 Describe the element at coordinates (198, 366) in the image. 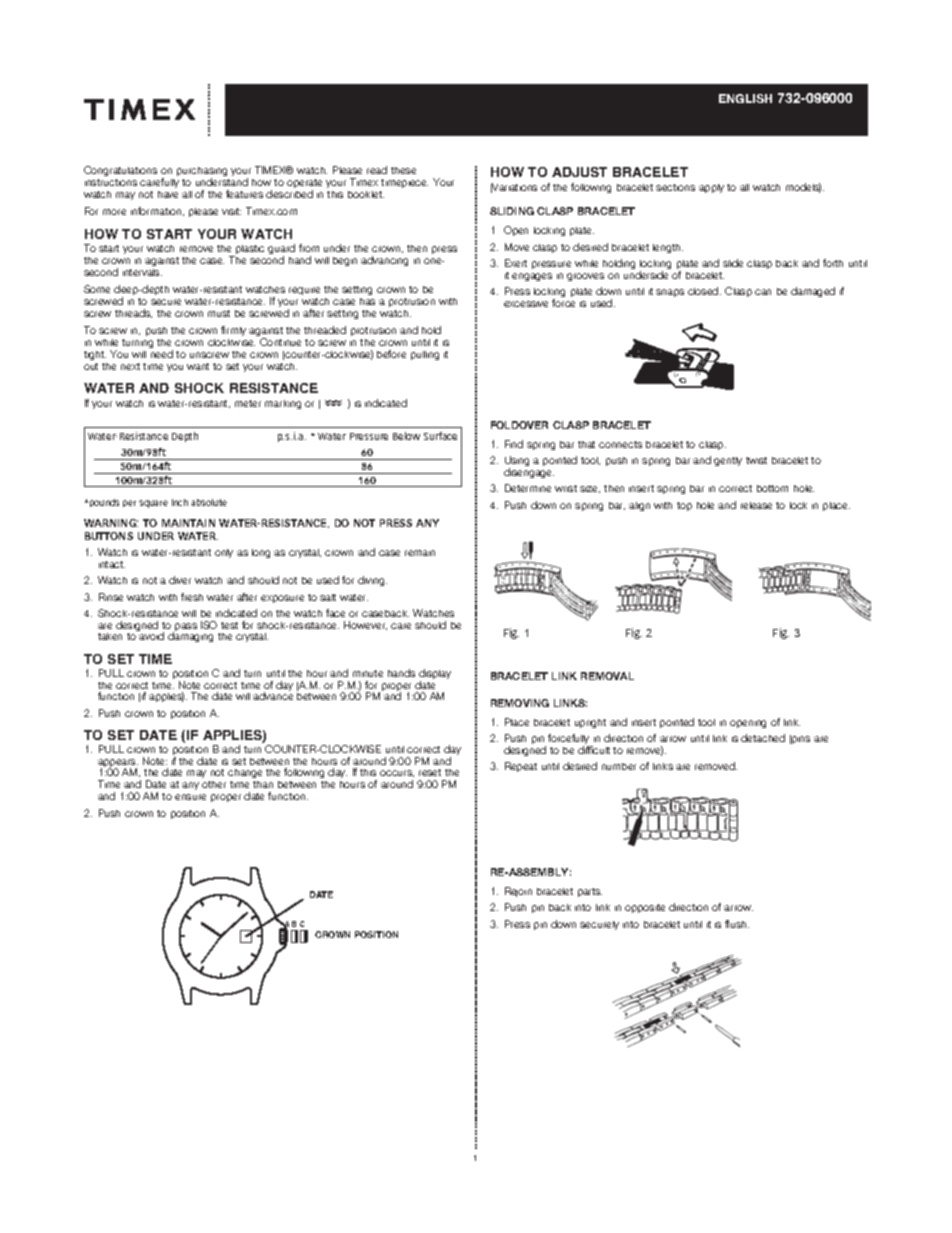

I see `want` at that location.
